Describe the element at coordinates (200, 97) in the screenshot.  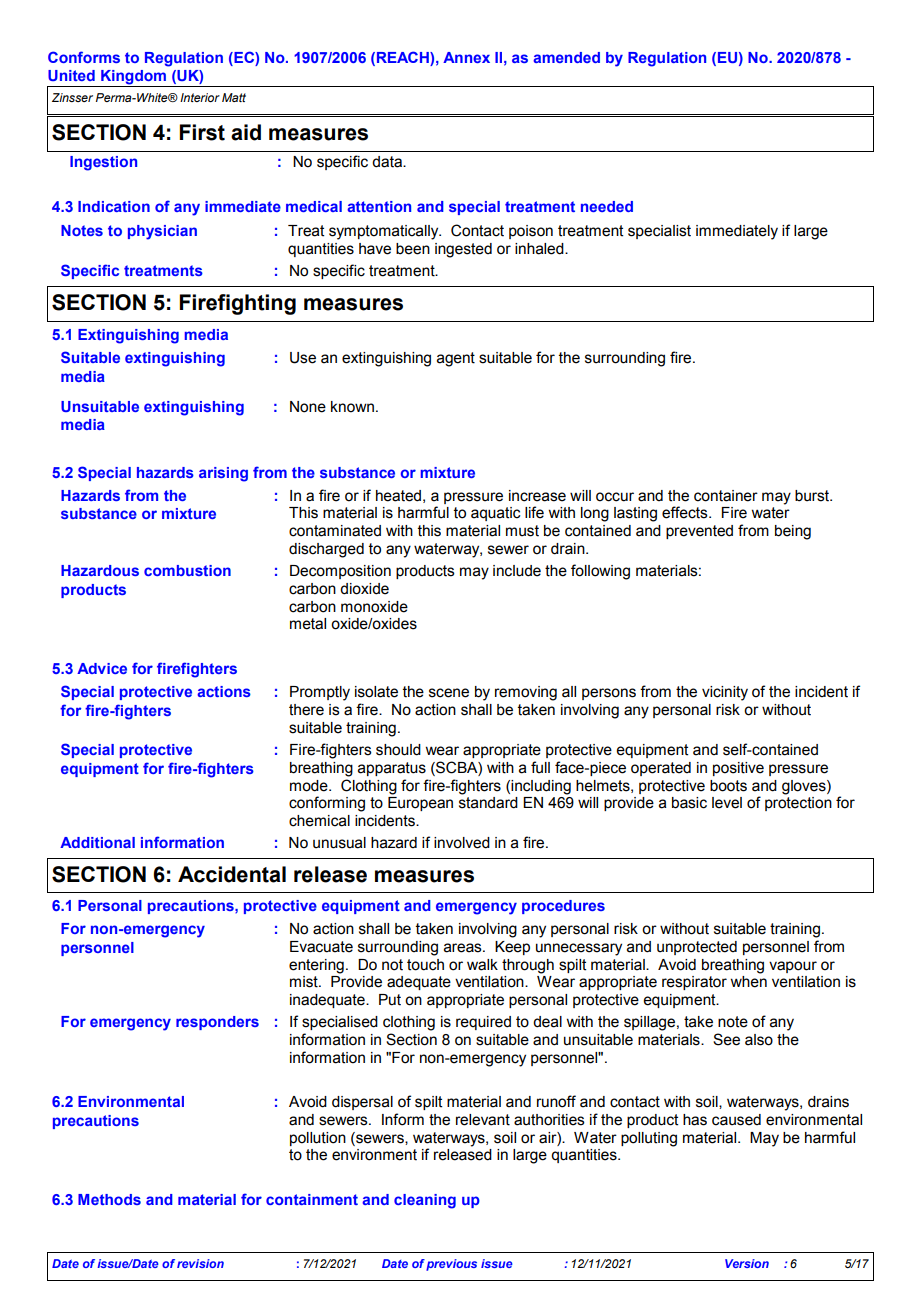
I see `Interior` at that location.
